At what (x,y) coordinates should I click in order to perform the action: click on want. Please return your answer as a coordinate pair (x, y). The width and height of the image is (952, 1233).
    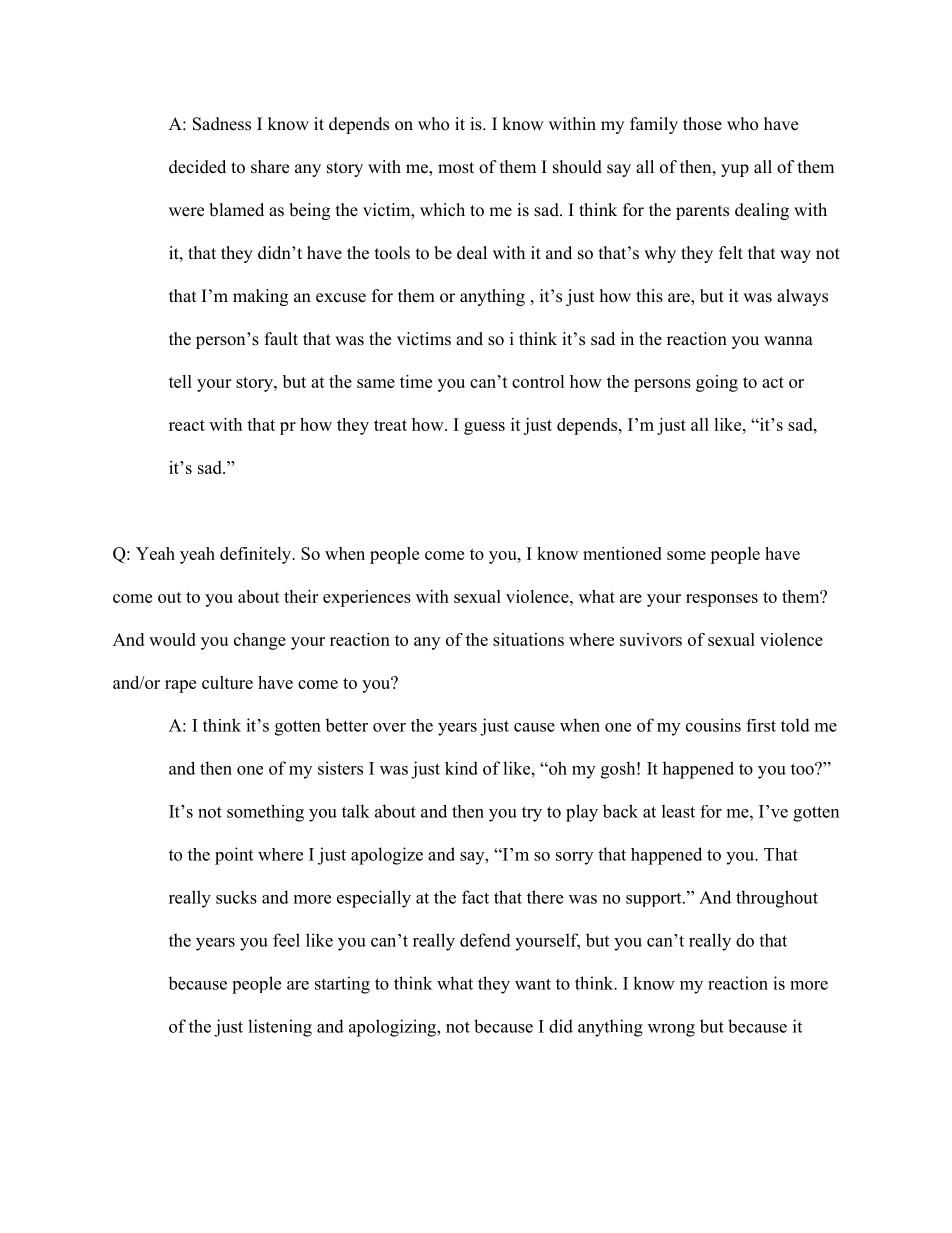
    Looking at the image, I should click on (533, 984).
